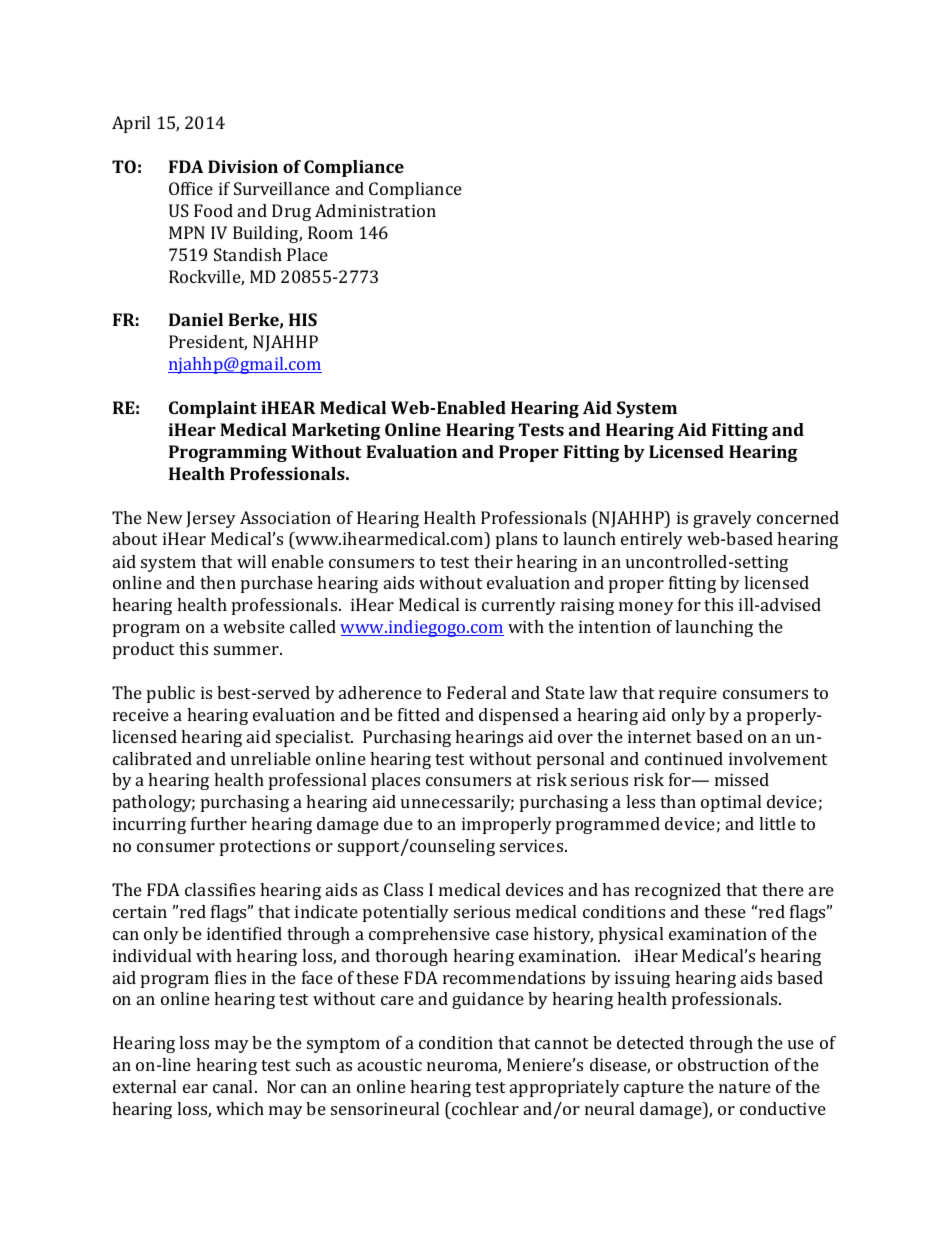 Image resolution: width=952 pixels, height=1233 pixels. What do you see at coordinates (375, 210) in the screenshot?
I see `Administration` at bounding box center [375, 210].
